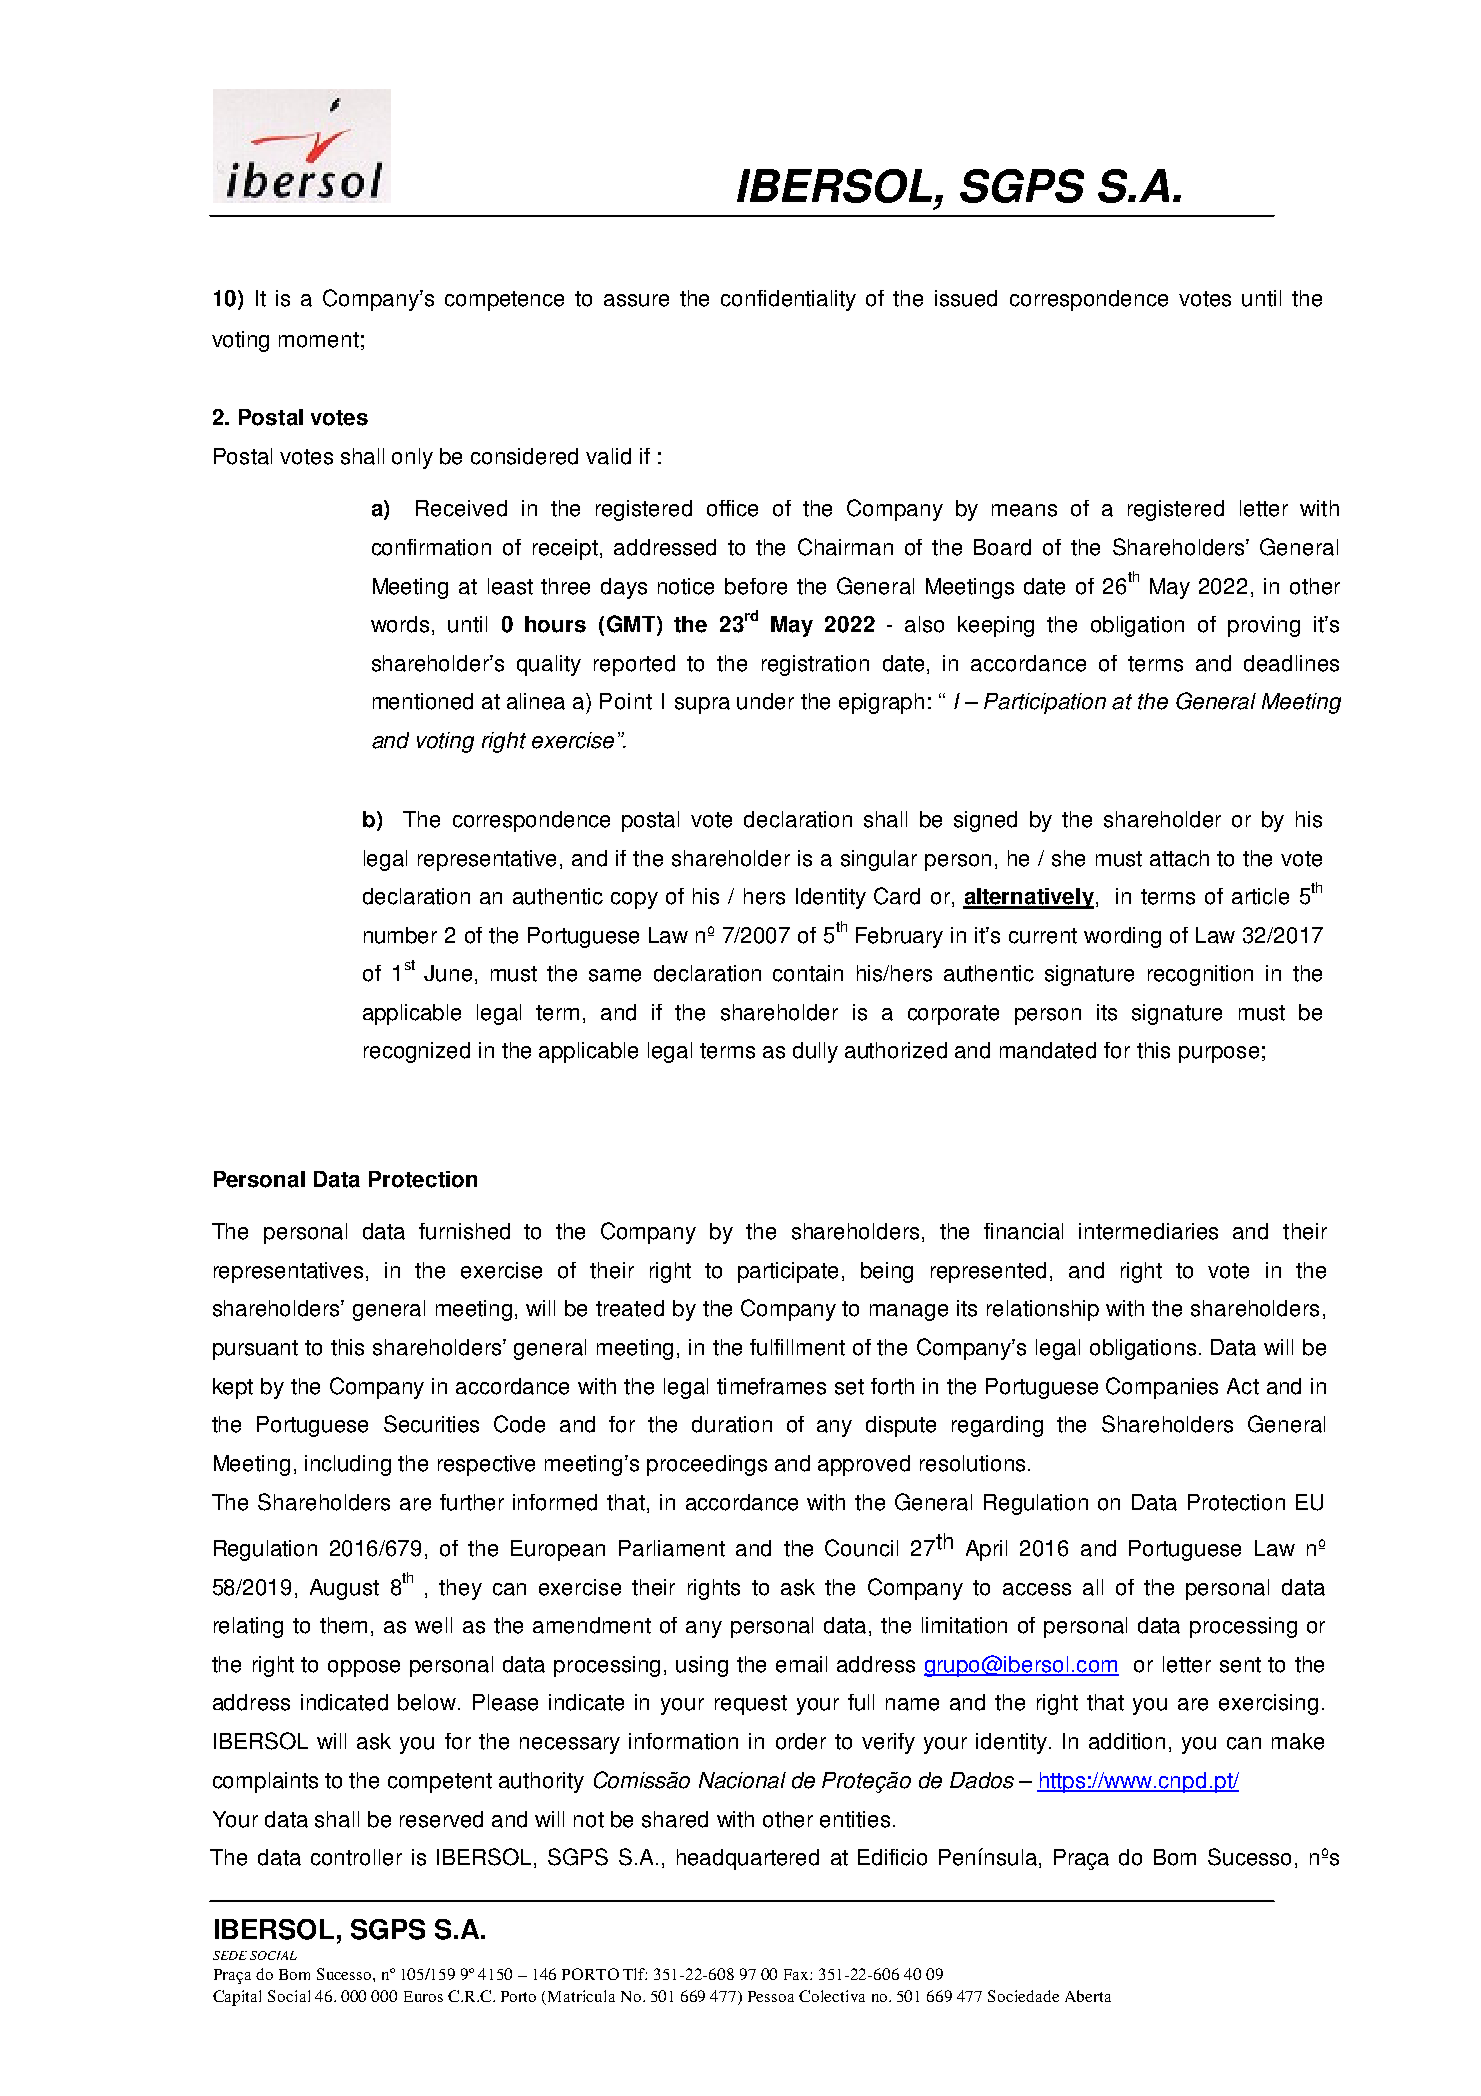 The image size is (1481, 2096). Describe the element at coordinates (1219, 1054) in the screenshot. I see `purpose` at that location.
